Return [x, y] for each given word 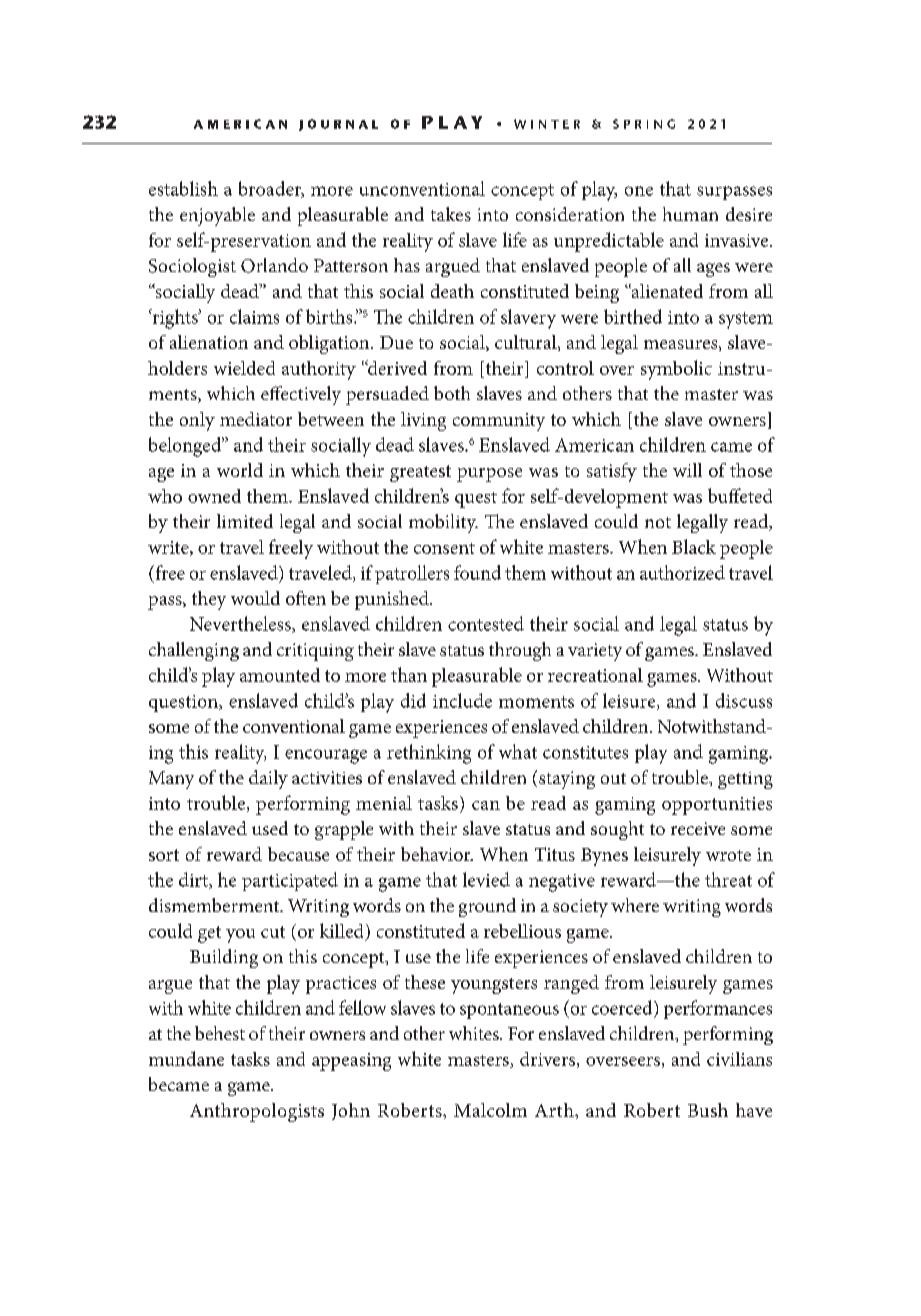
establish [183, 188]
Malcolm [490, 1110]
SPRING [644, 124]
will [687, 470]
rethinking [429, 754]
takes [451, 214]
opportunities [717, 806]
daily [268, 779]
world [240, 470]
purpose [489, 475]
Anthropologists [257, 1112]
